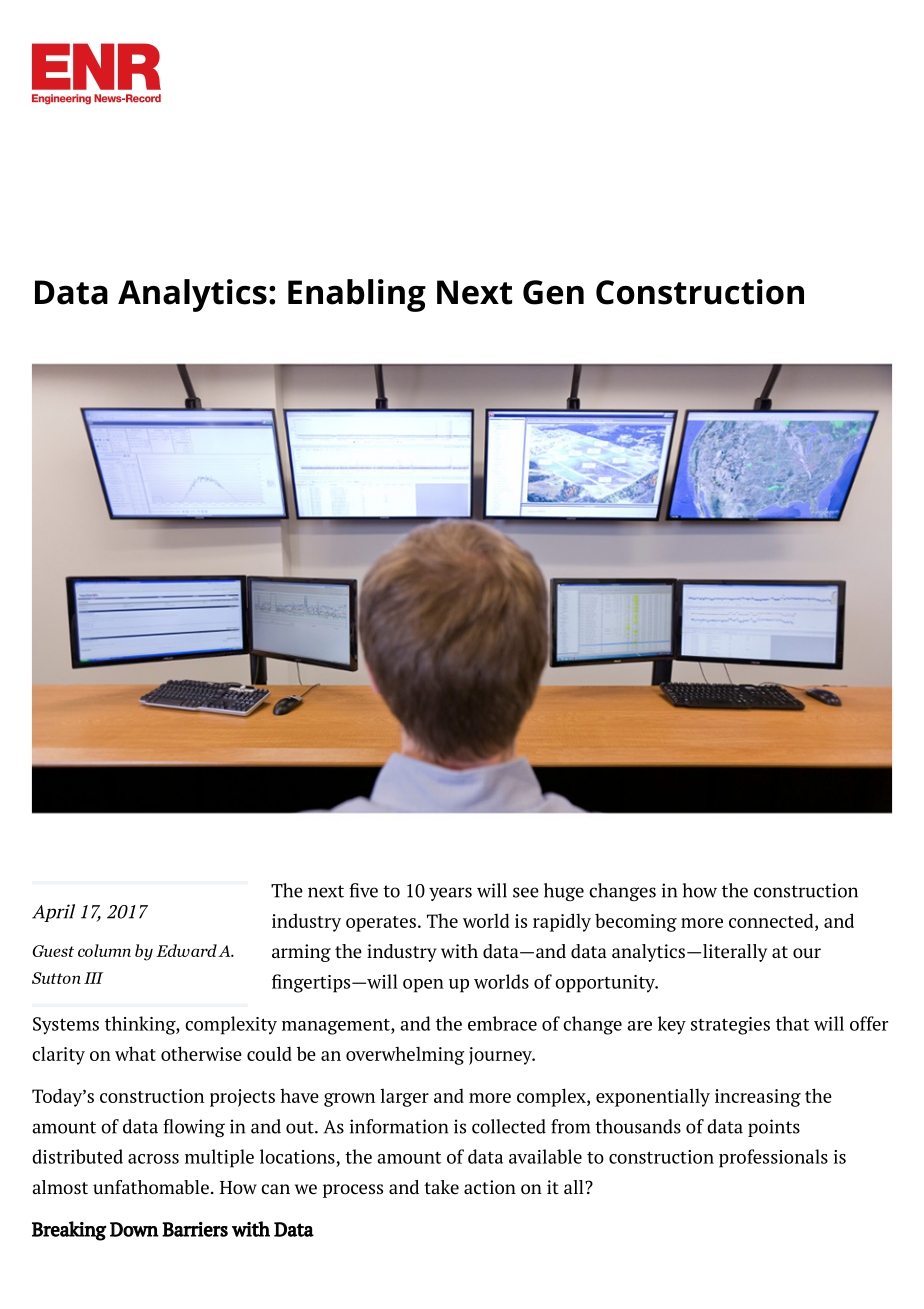  I want to click on operates, so click(381, 924).
